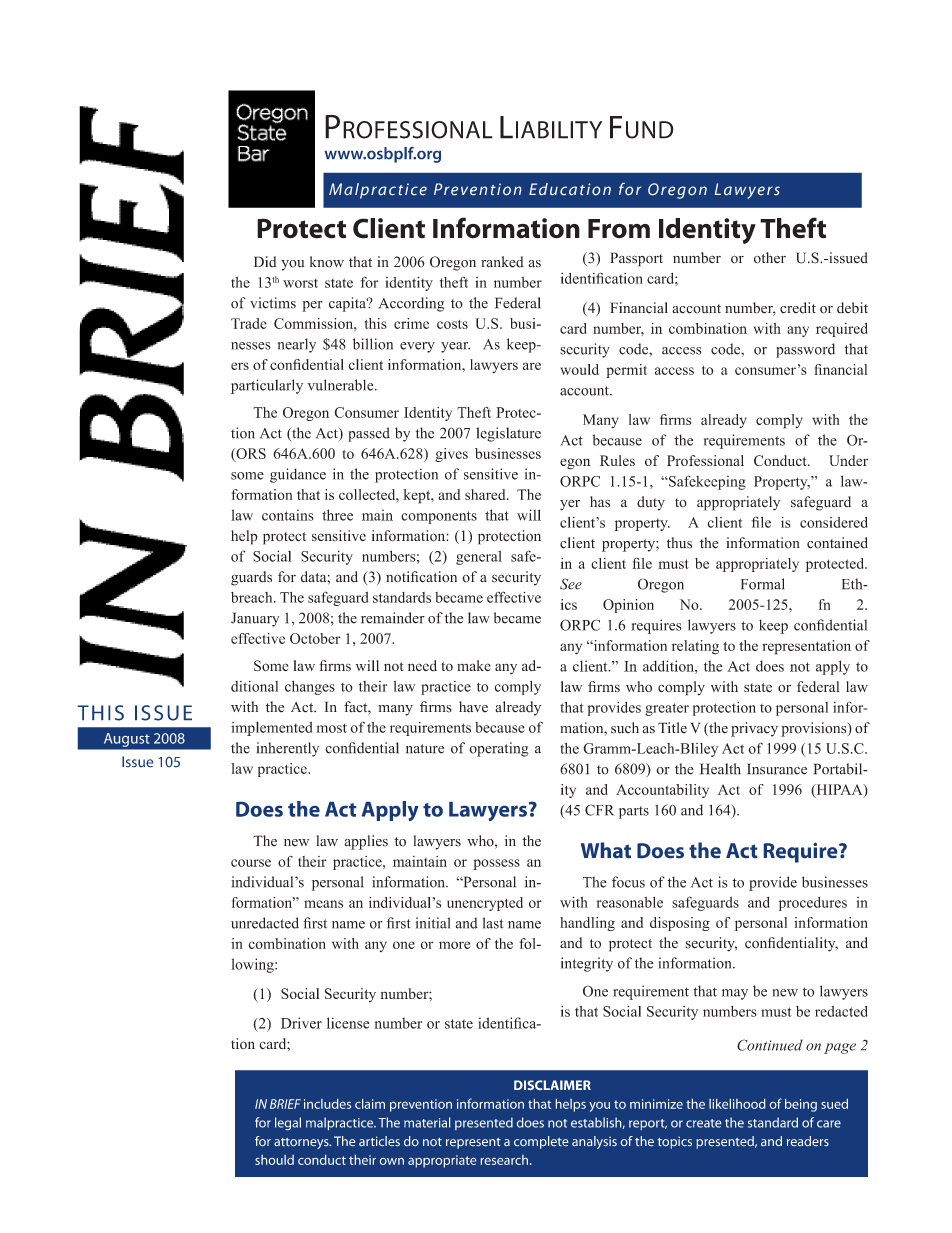 The height and width of the image is (1233, 952). Describe the element at coordinates (274, 1160) in the image. I see `should` at that location.
